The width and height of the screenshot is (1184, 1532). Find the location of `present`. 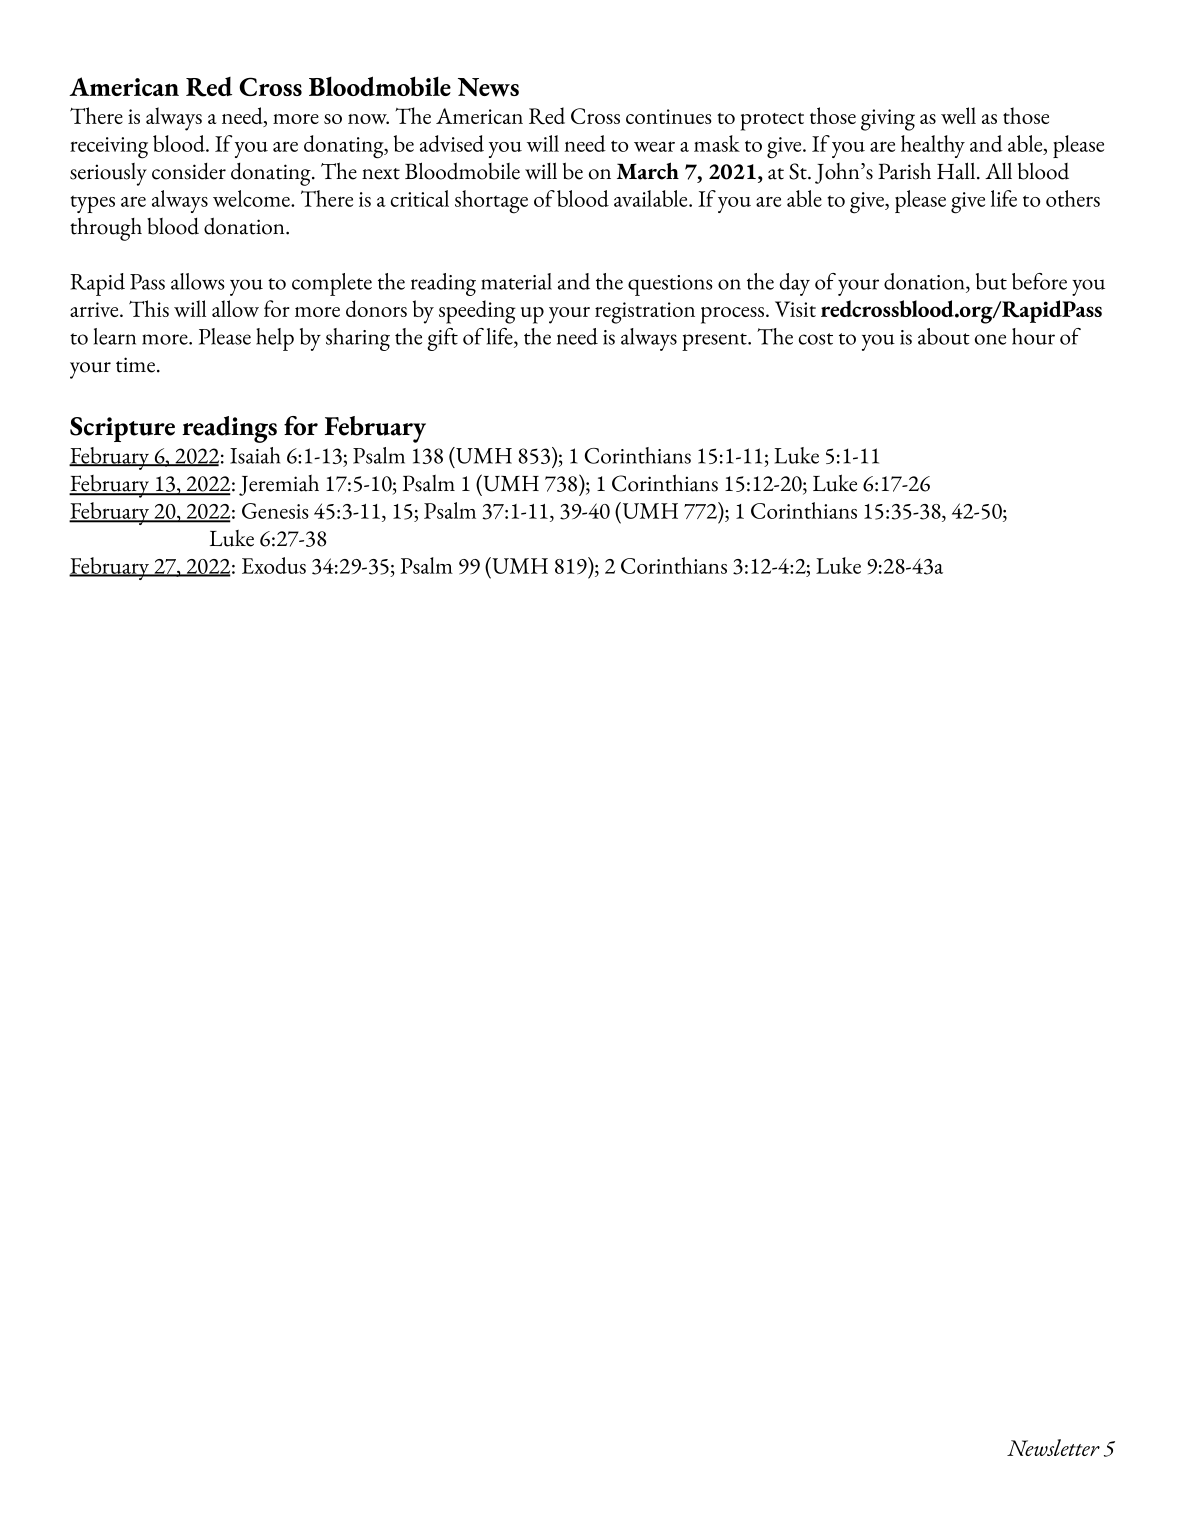

present is located at coordinates (715, 342).
